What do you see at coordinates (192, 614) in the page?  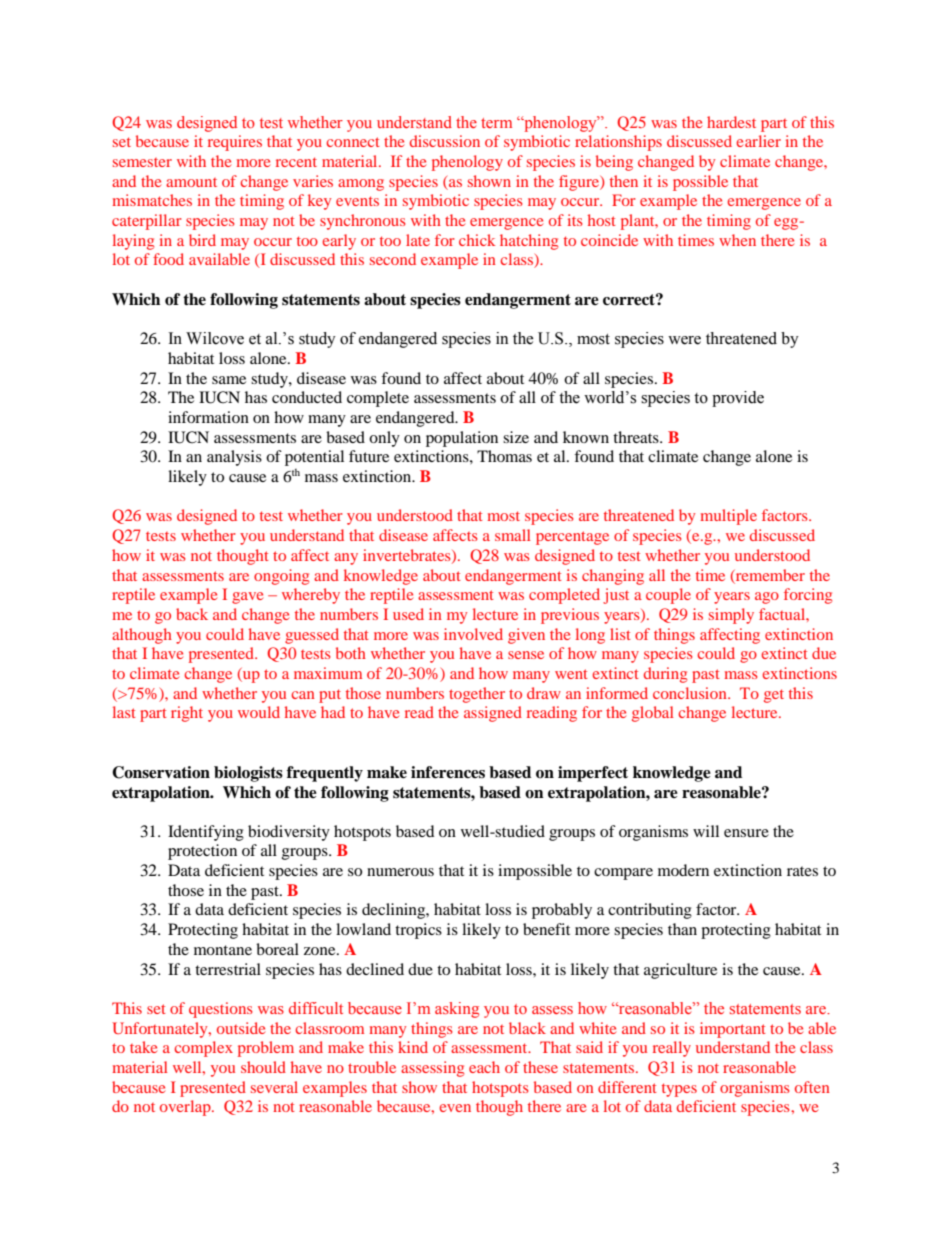 I see `back` at bounding box center [192, 614].
